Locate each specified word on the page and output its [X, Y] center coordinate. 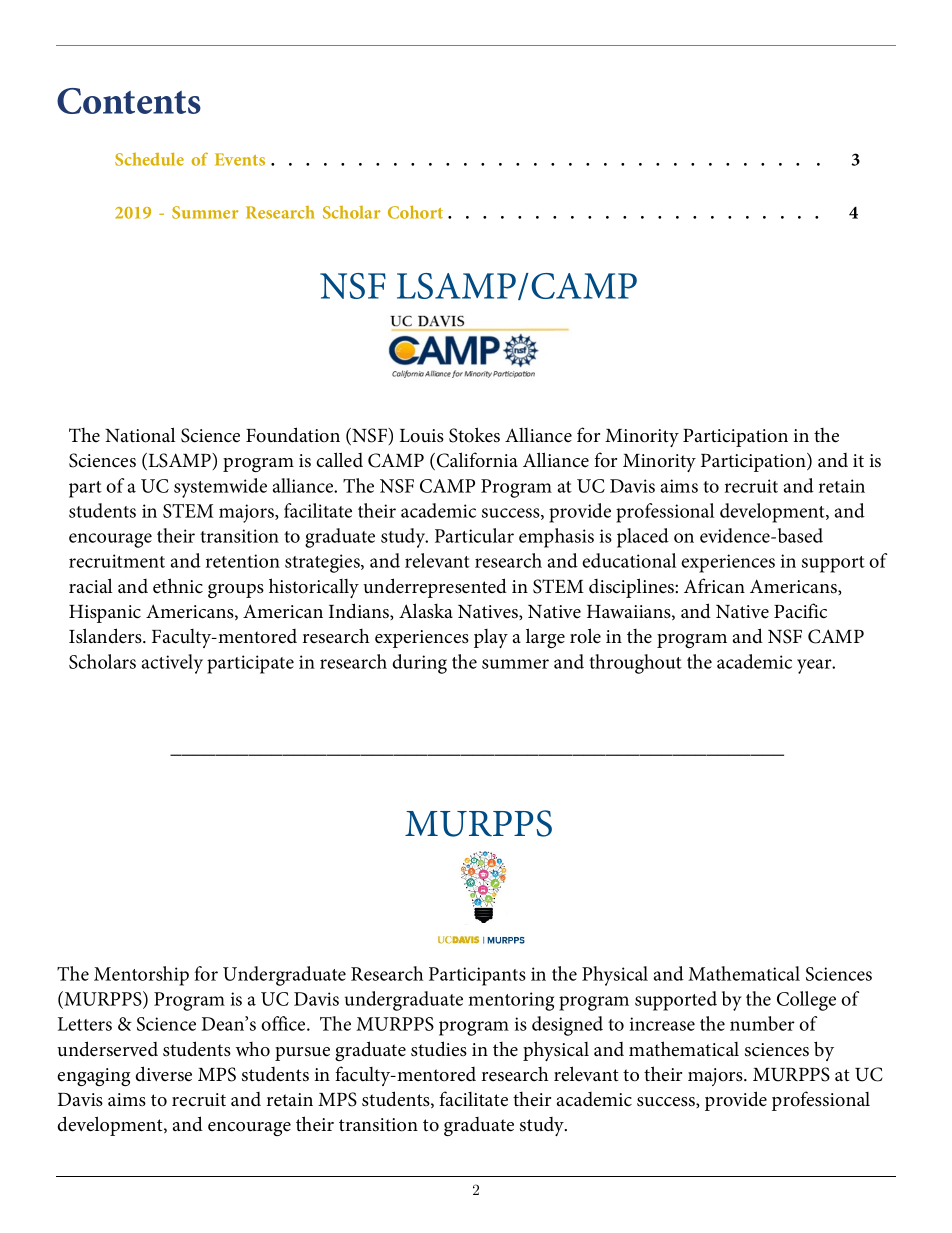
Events [240, 159]
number [762, 1023]
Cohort [415, 212]
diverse [164, 1074]
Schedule [149, 159]
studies [439, 1049]
